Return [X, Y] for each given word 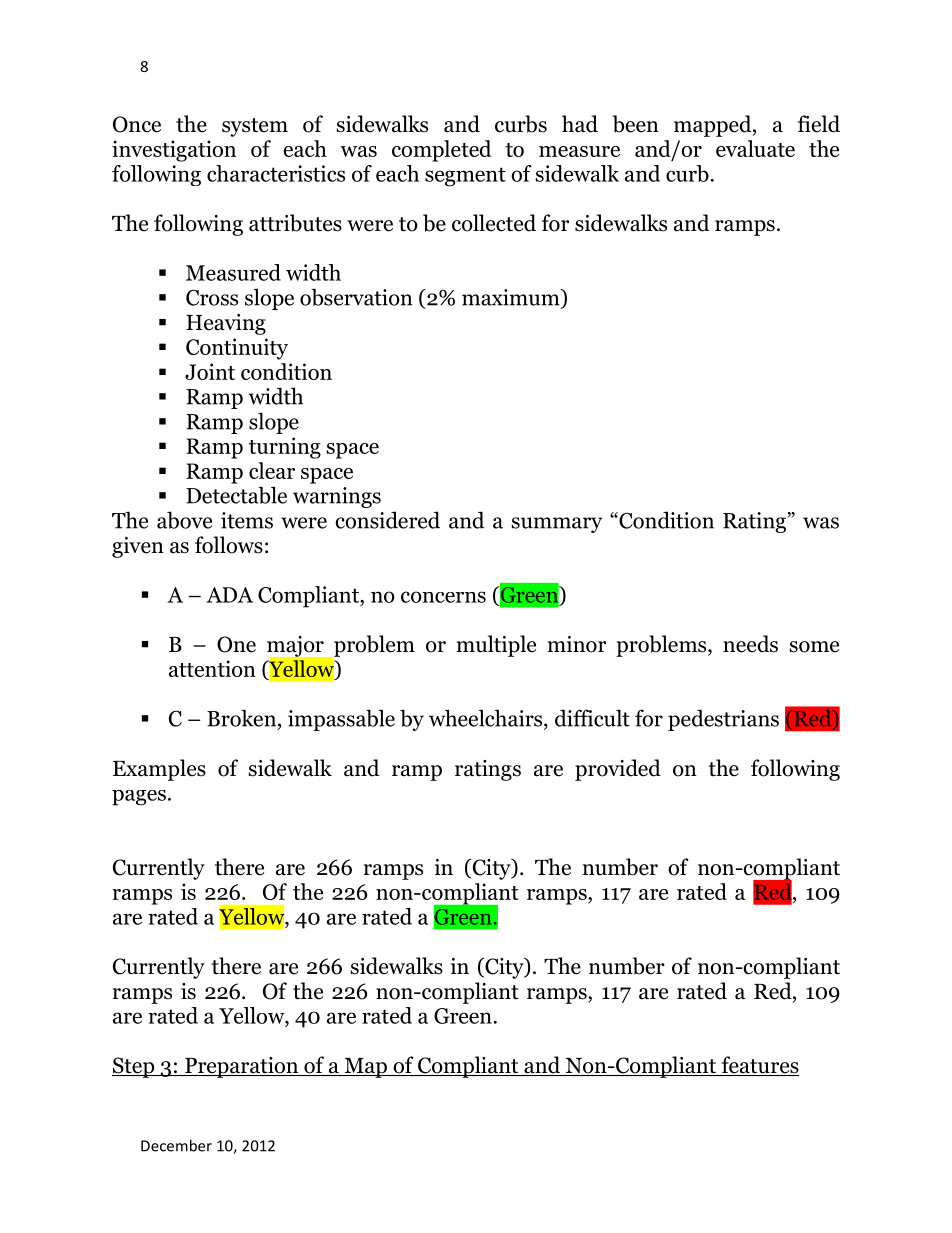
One [236, 644]
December [176, 1145]
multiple [496, 646]
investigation [174, 151]
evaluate [755, 148]
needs [750, 644]
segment [465, 177]
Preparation [242, 1067]
